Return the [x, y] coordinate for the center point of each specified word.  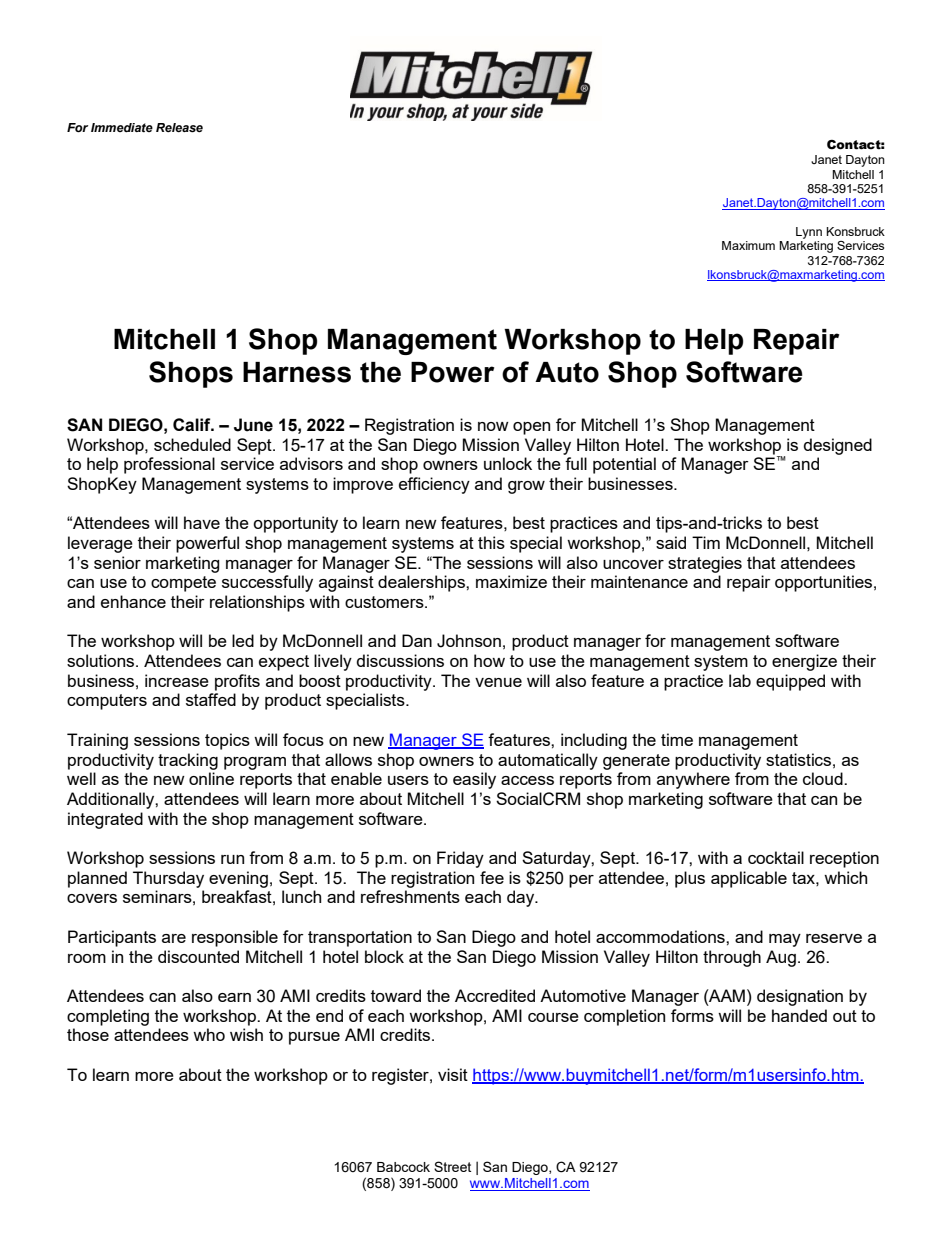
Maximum [748, 245]
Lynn [809, 233]
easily [474, 780]
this [491, 542]
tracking [188, 761]
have [202, 522]
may [785, 940]
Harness [297, 372]
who [209, 1034]
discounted [198, 956]
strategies [705, 564]
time [677, 739]
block [384, 956]
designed [838, 446]
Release [179, 128]
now [493, 426]
